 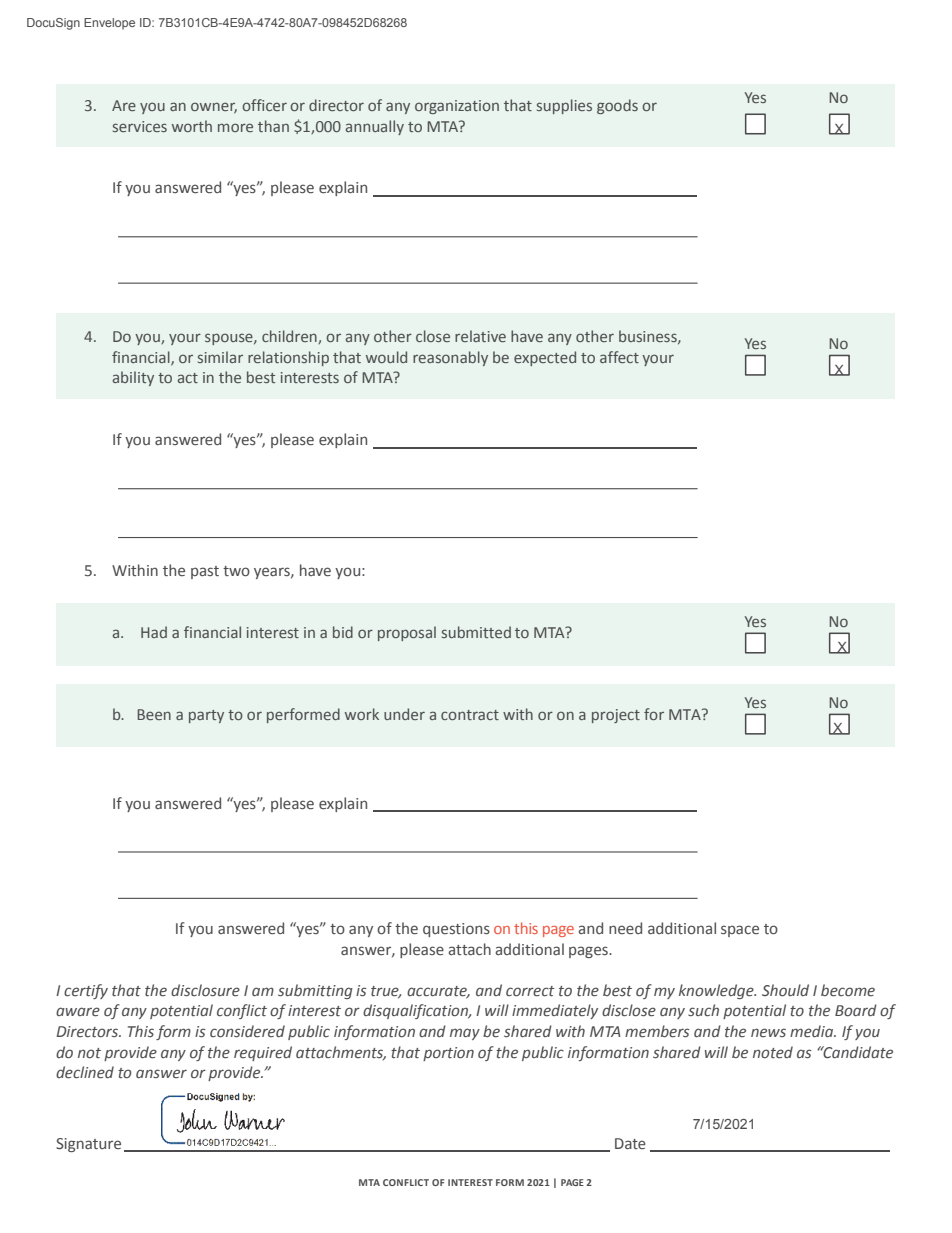 What do you see at coordinates (88, 1145) in the document?
I see `Signature` at bounding box center [88, 1145].
